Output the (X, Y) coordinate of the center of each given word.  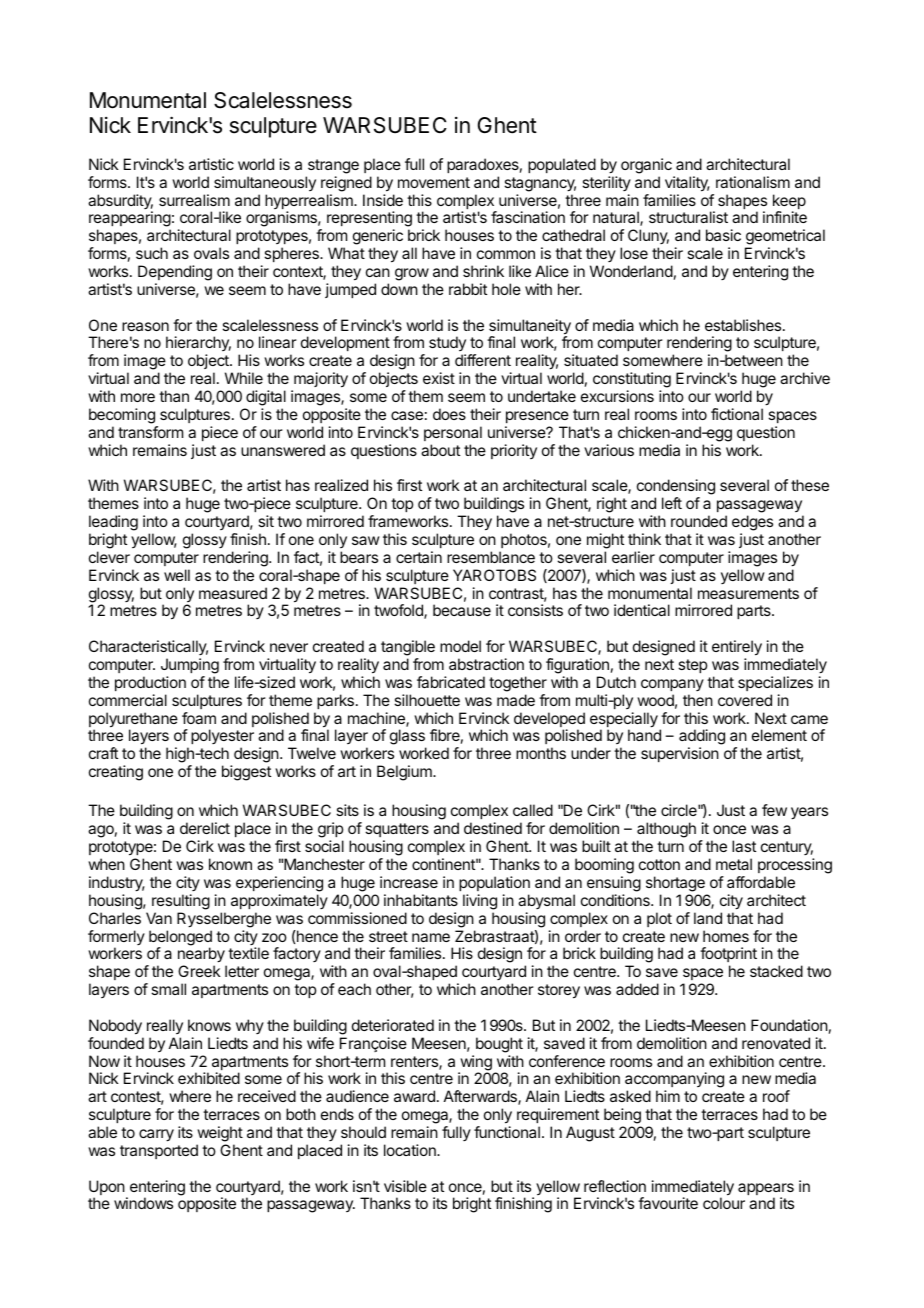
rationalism (753, 182)
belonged (180, 939)
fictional (737, 414)
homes (726, 936)
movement (434, 182)
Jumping (190, 666)
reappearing (130, 220)
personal (453, 433)
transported (159, 1151)
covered (745, 700)
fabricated (451, 682)
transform (150, 432)
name (431, 937)
